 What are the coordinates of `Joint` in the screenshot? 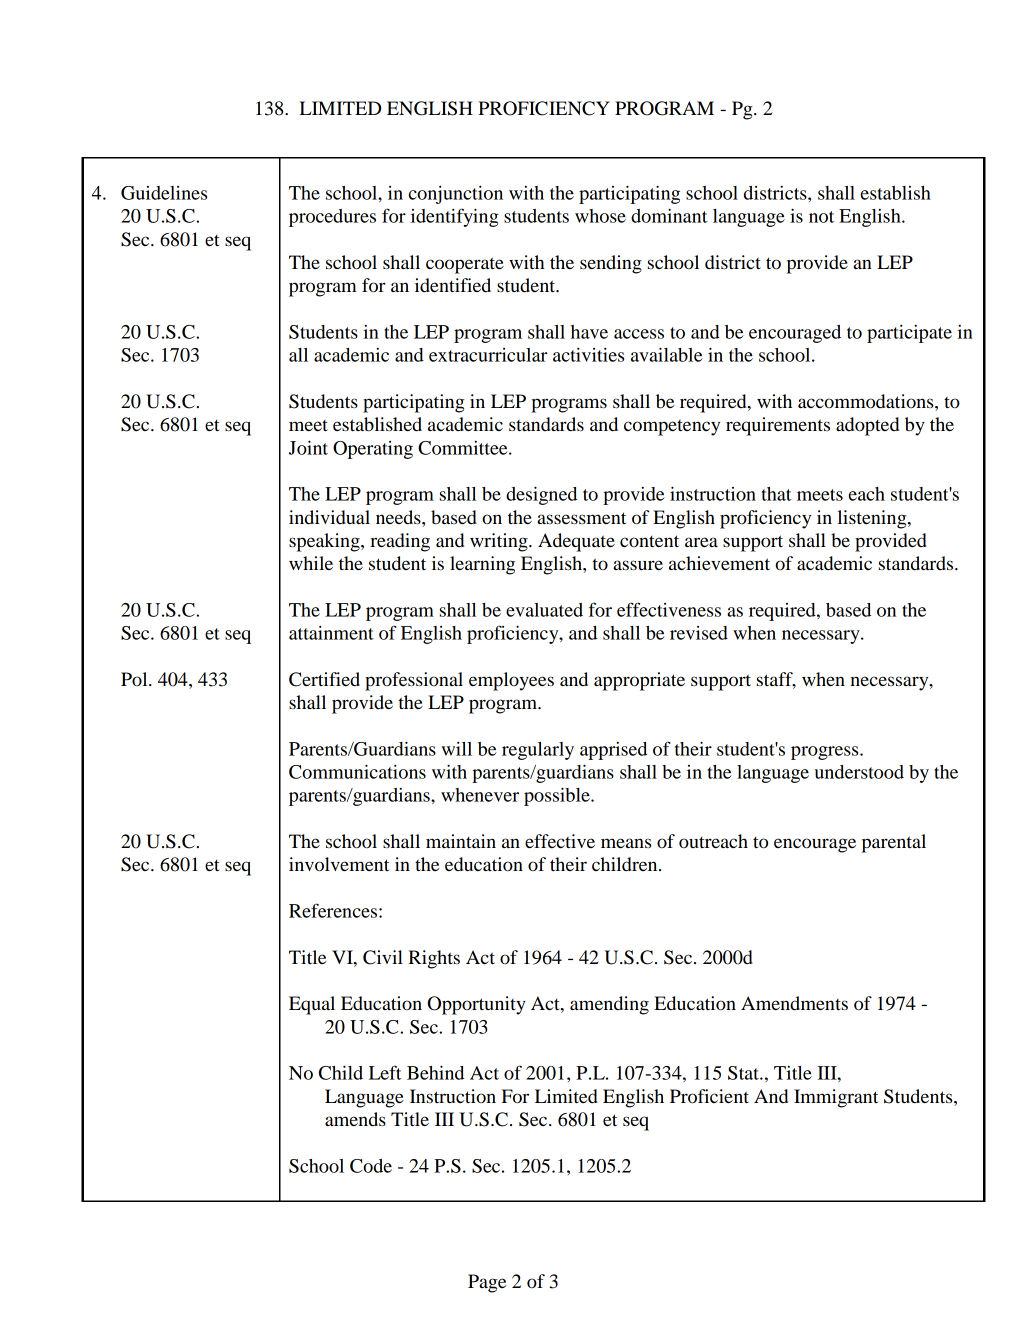 It's located at (308, 447).
